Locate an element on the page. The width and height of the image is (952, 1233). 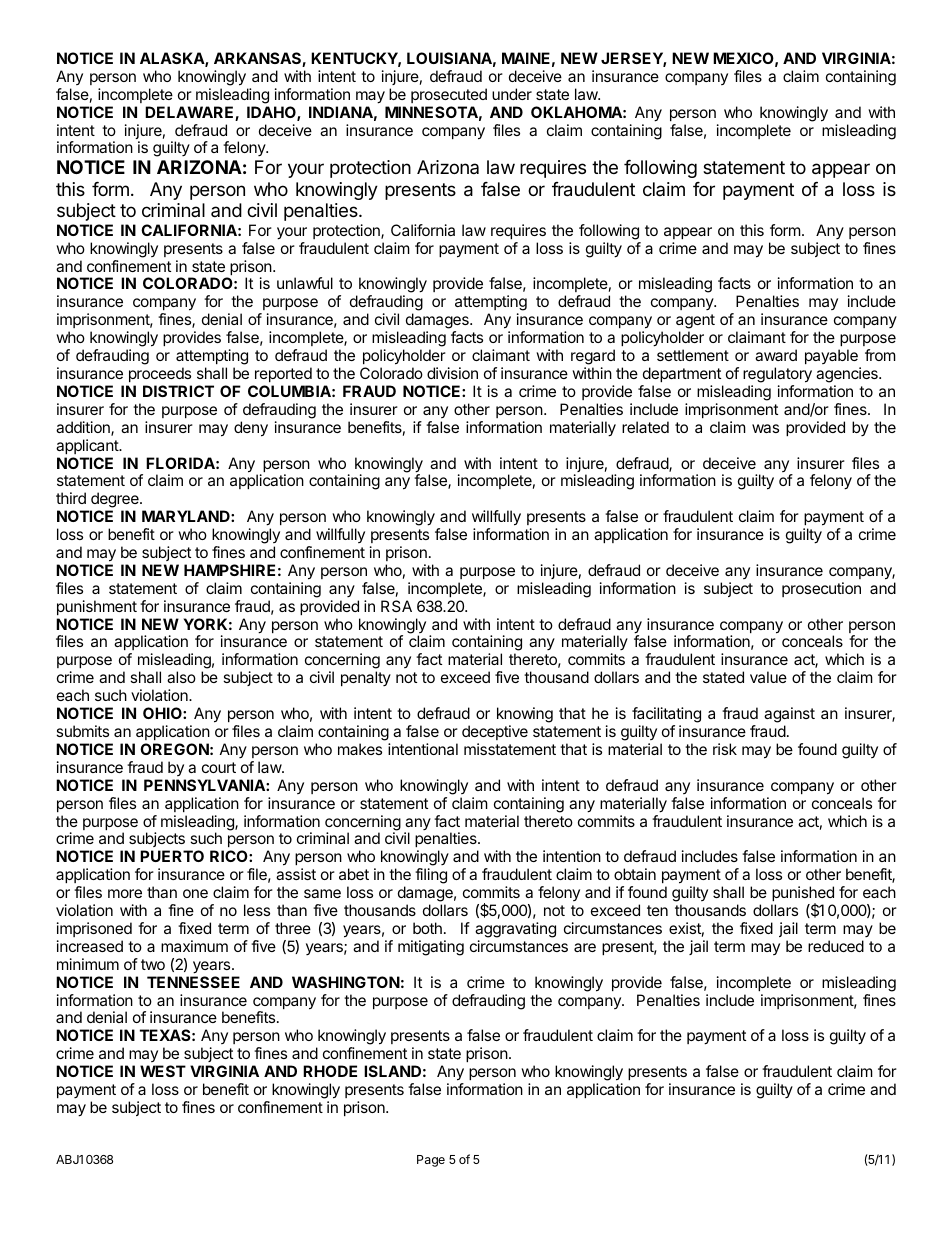
risk is located at coordinates (725, 749).
